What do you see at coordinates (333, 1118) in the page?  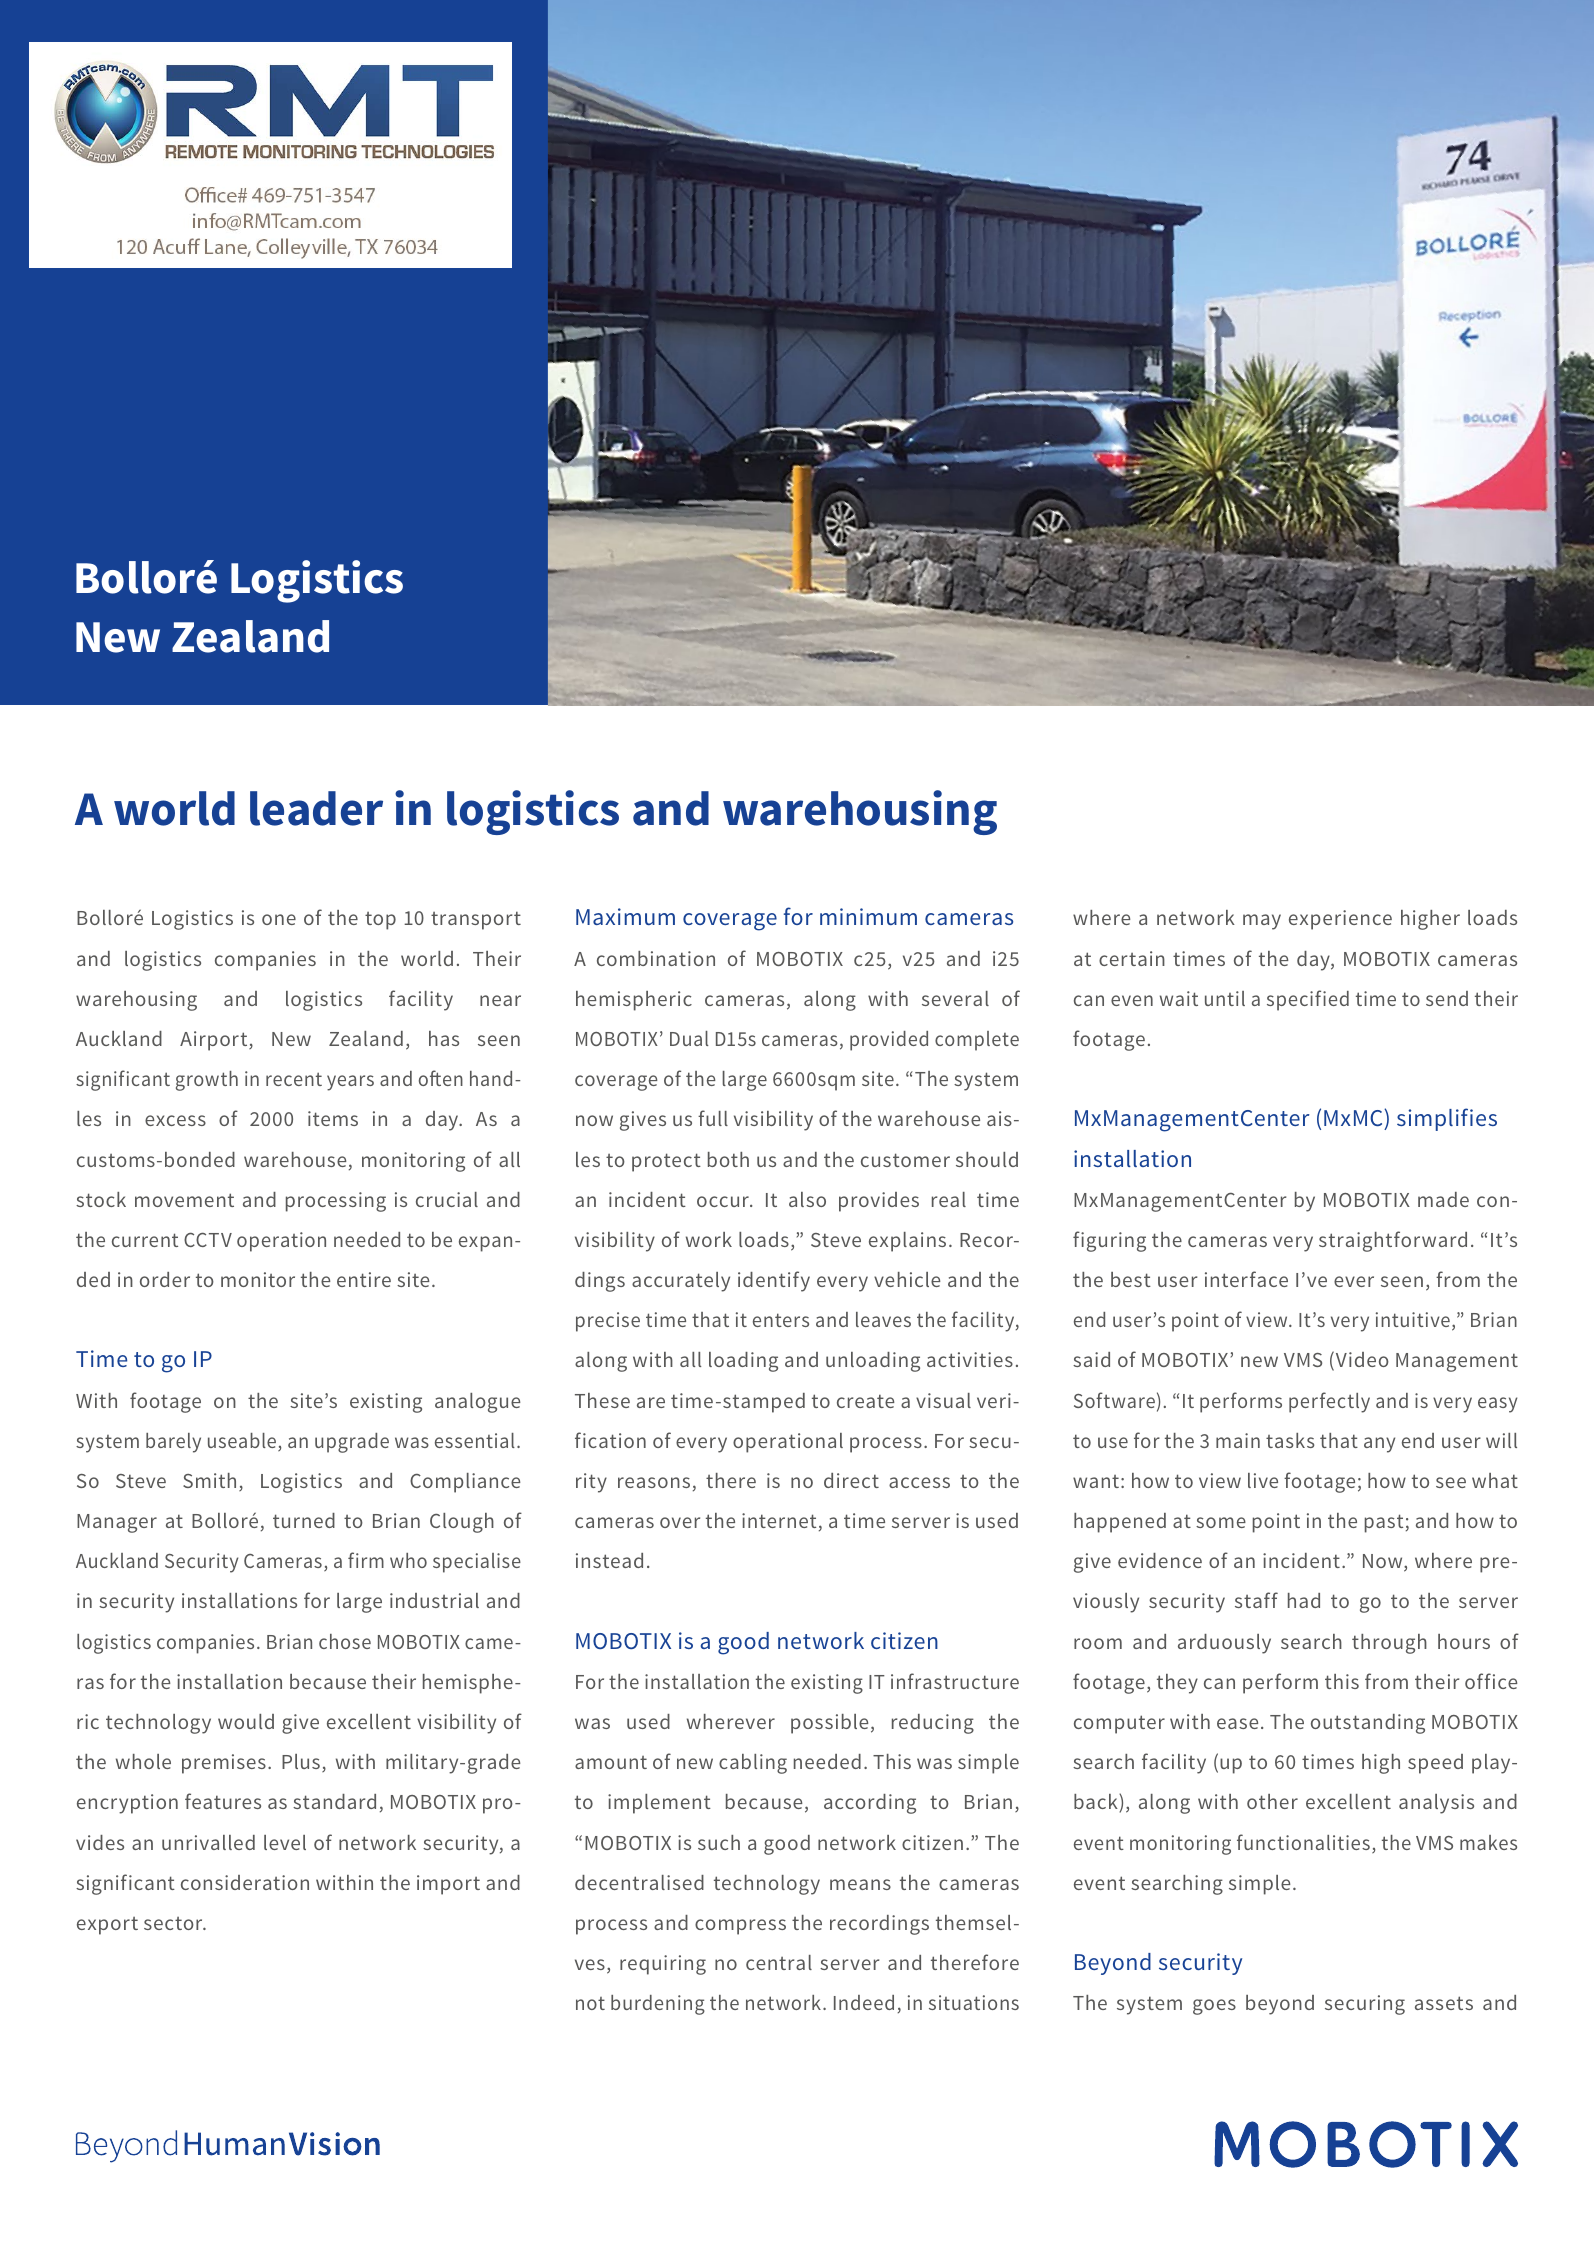 I see `items` at bounding box center [333, 1118].
